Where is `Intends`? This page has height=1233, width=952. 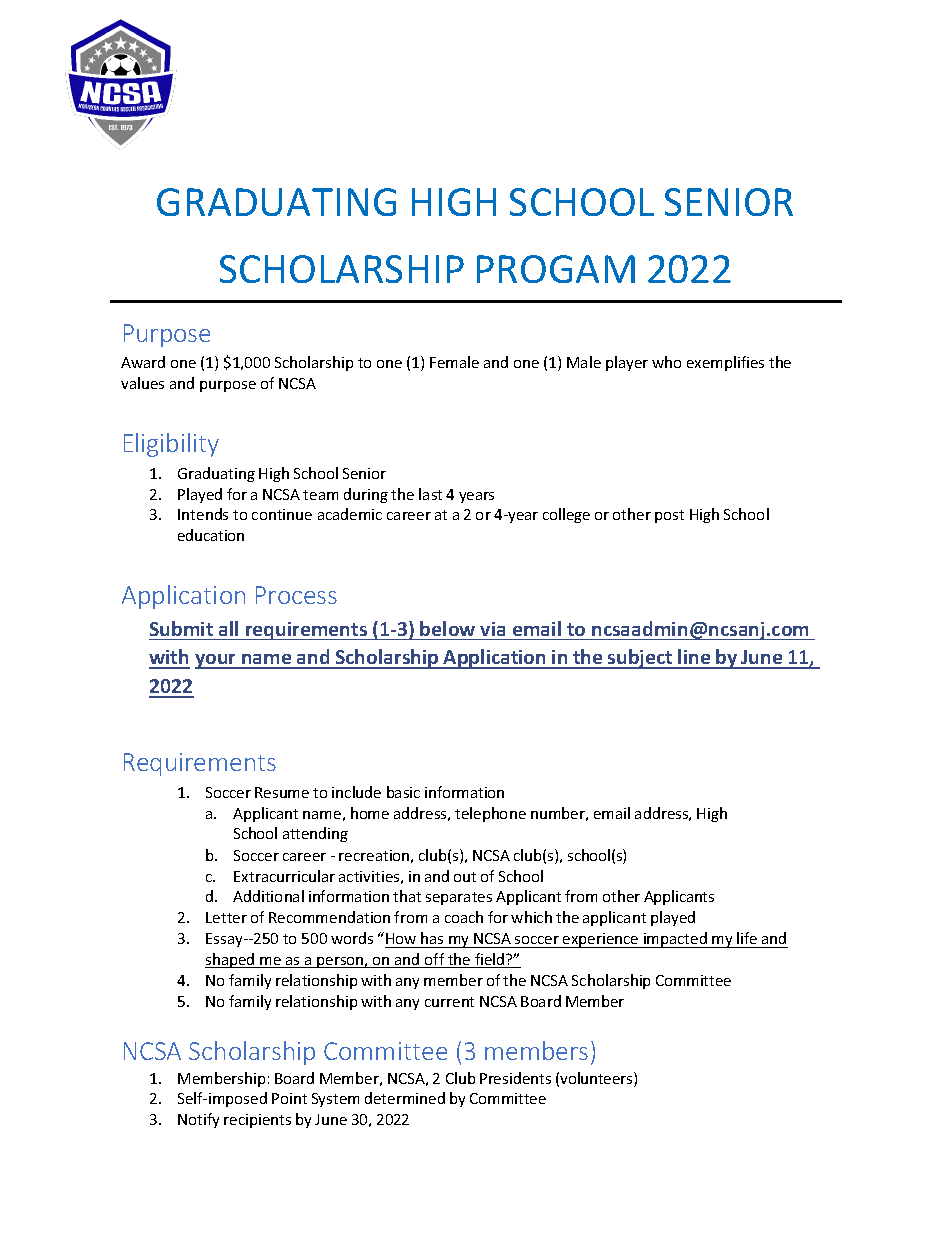 Intends is located at coordinates (203, 514).
